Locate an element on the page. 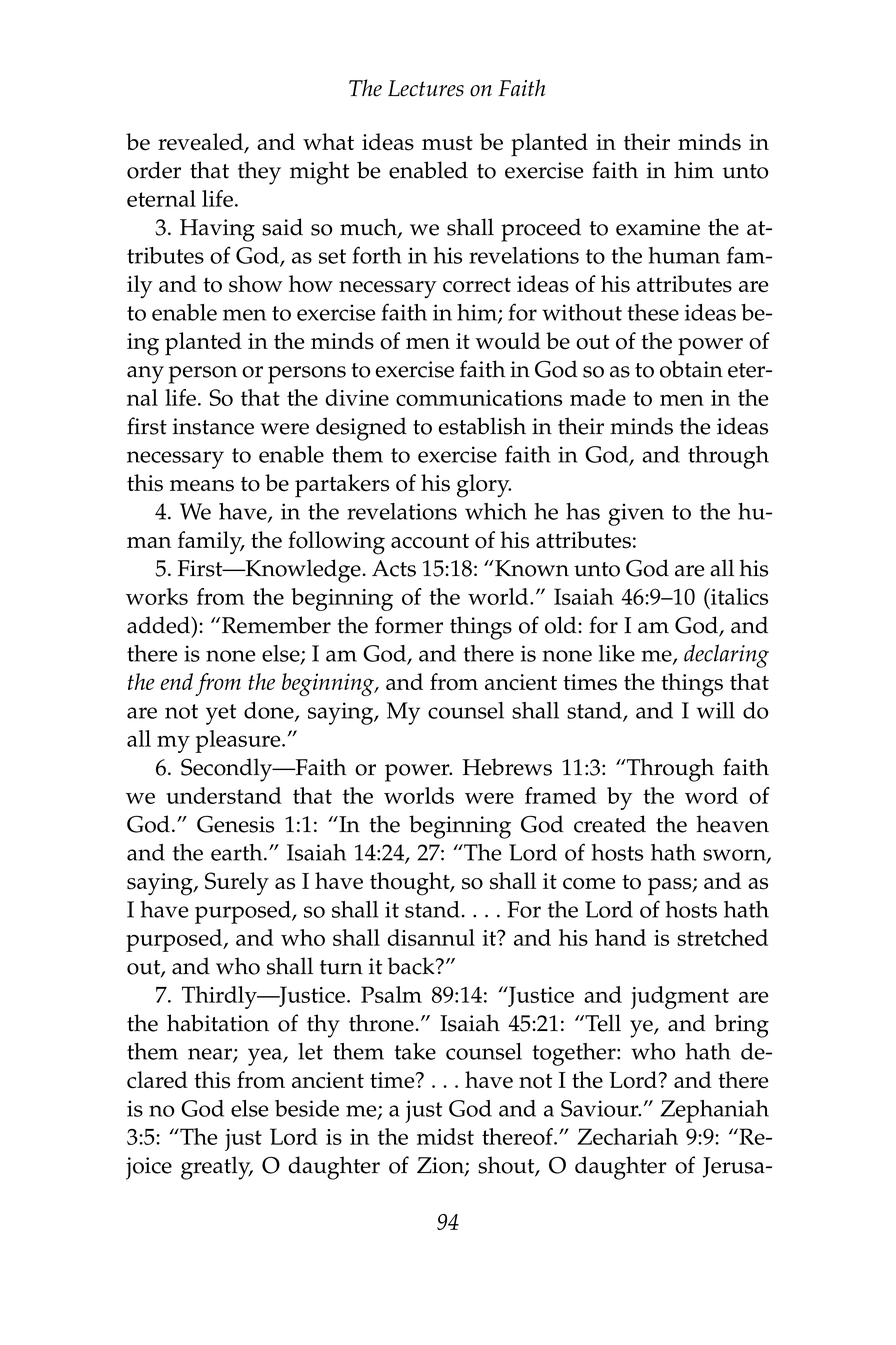 This page has height=1345, width=896. they is located at coordinates (259, 173).
